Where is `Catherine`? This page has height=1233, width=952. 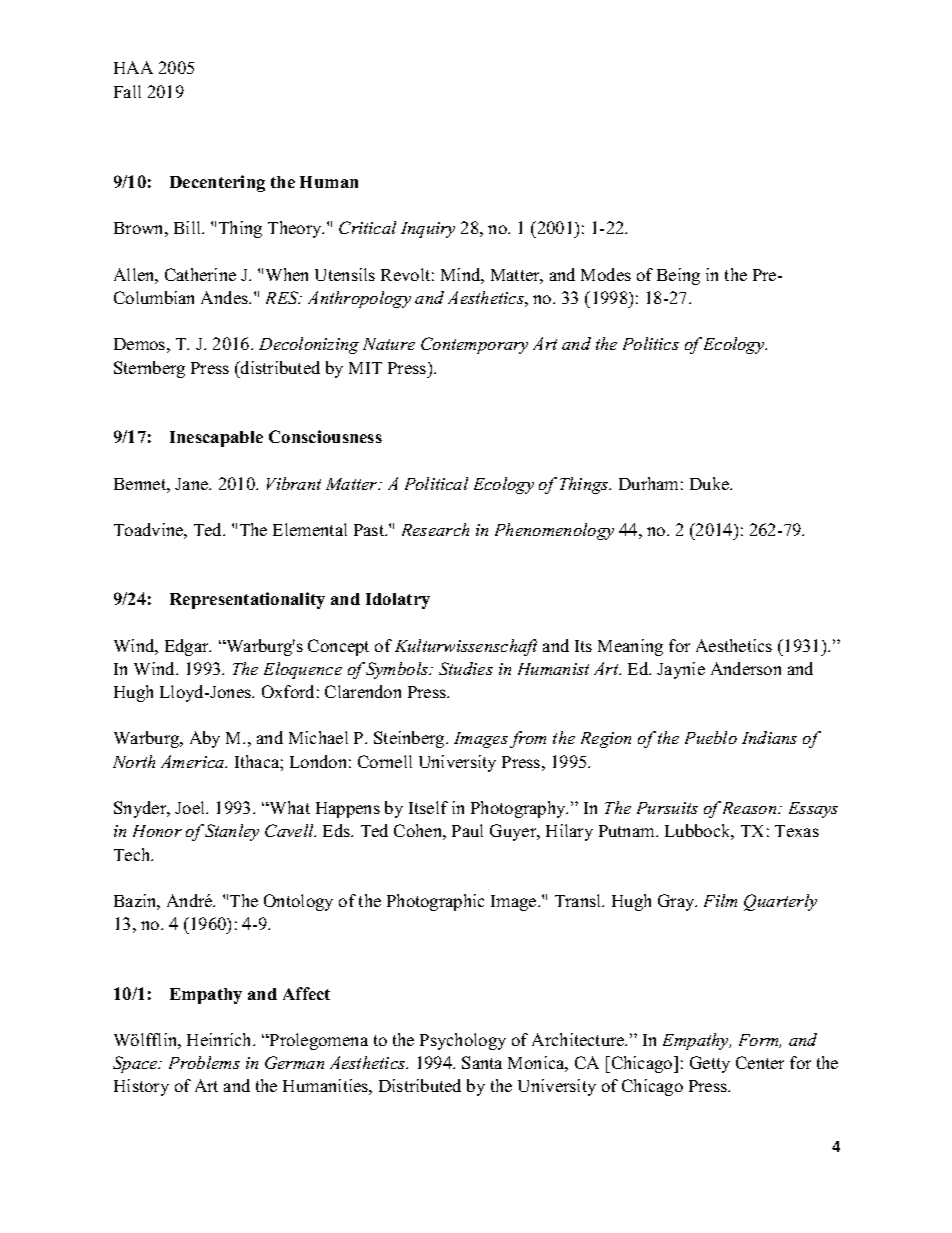
Catherine is located at coordinates (200, 274).
